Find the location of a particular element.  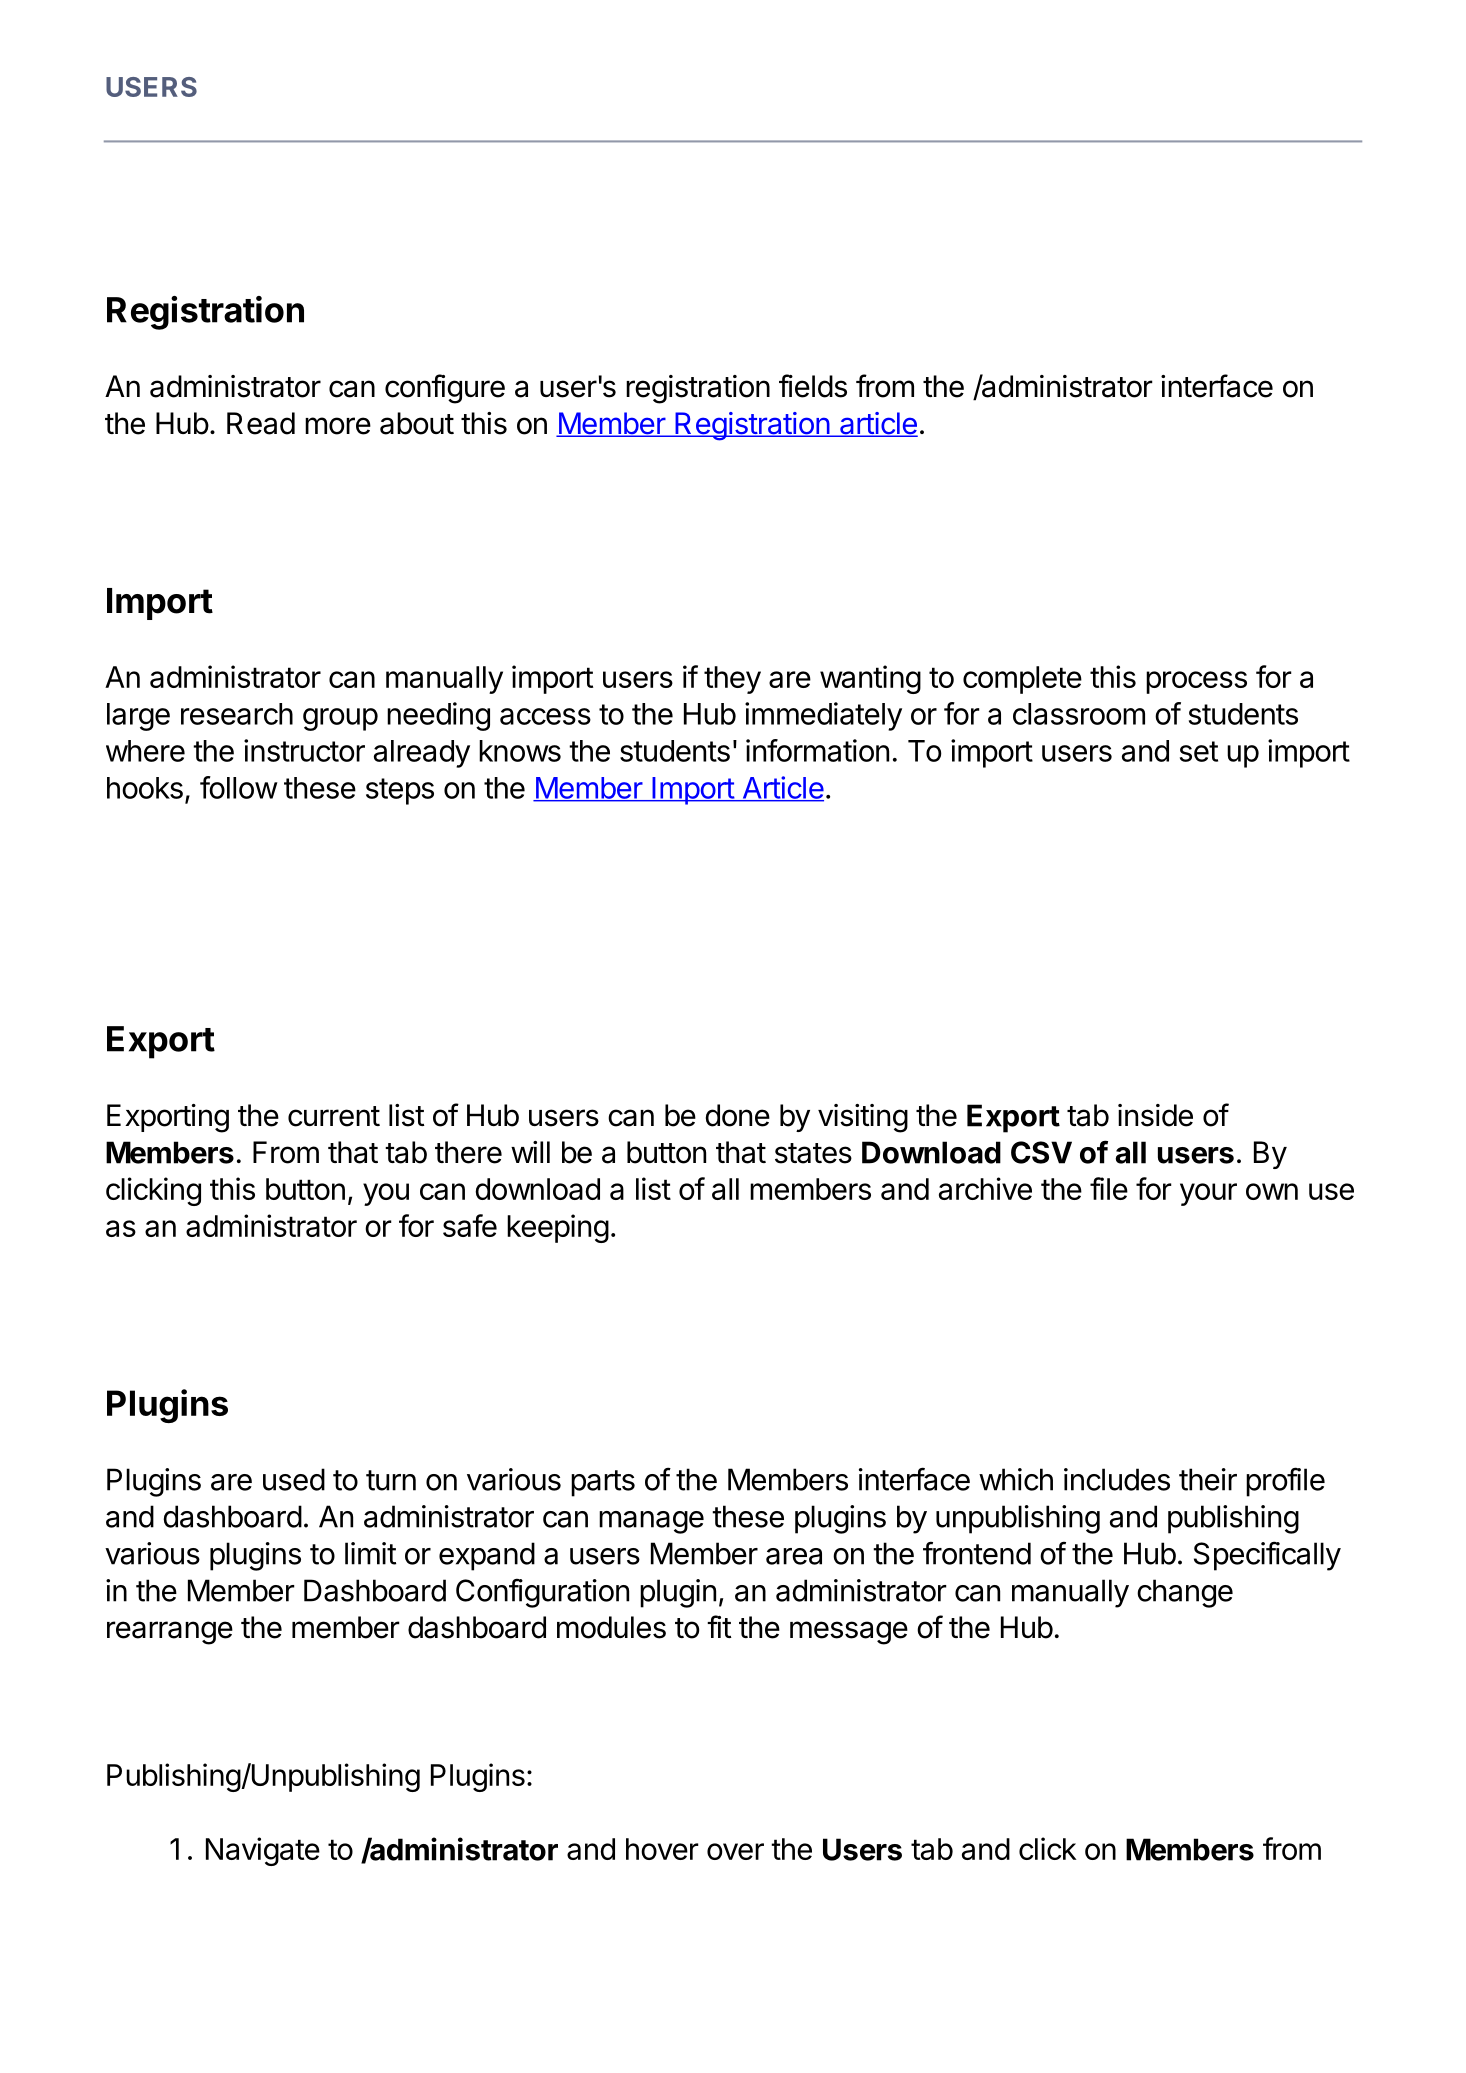

Navigate is located at coordinates (263, 1851).
